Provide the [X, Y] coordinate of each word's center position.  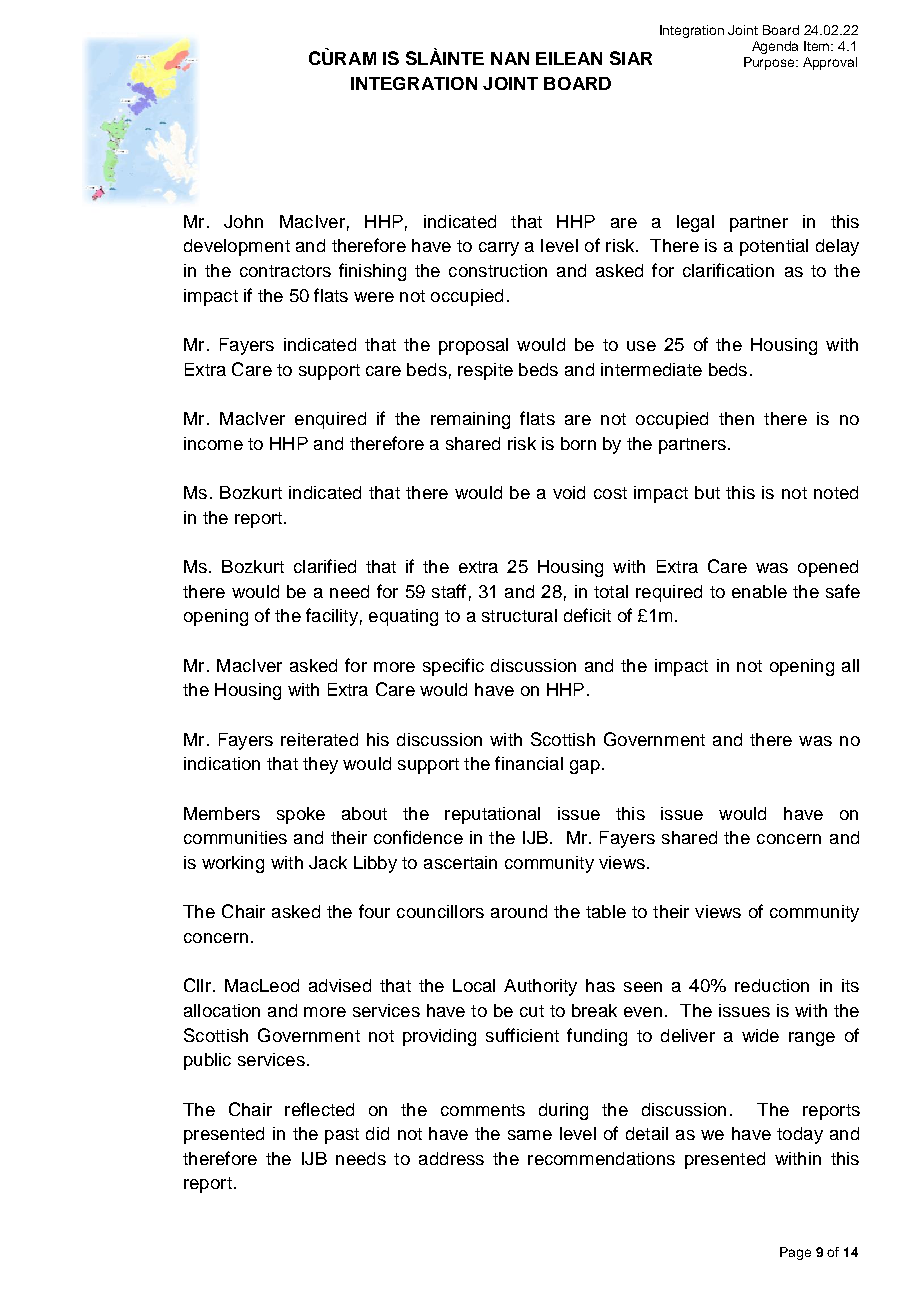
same [530, 1135]
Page [795, 1253]
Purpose [770, 63]
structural [519, 615]
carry [499, 249]
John [243, 221]
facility [332, 617]
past [342, 1136]
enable [759, 591]
